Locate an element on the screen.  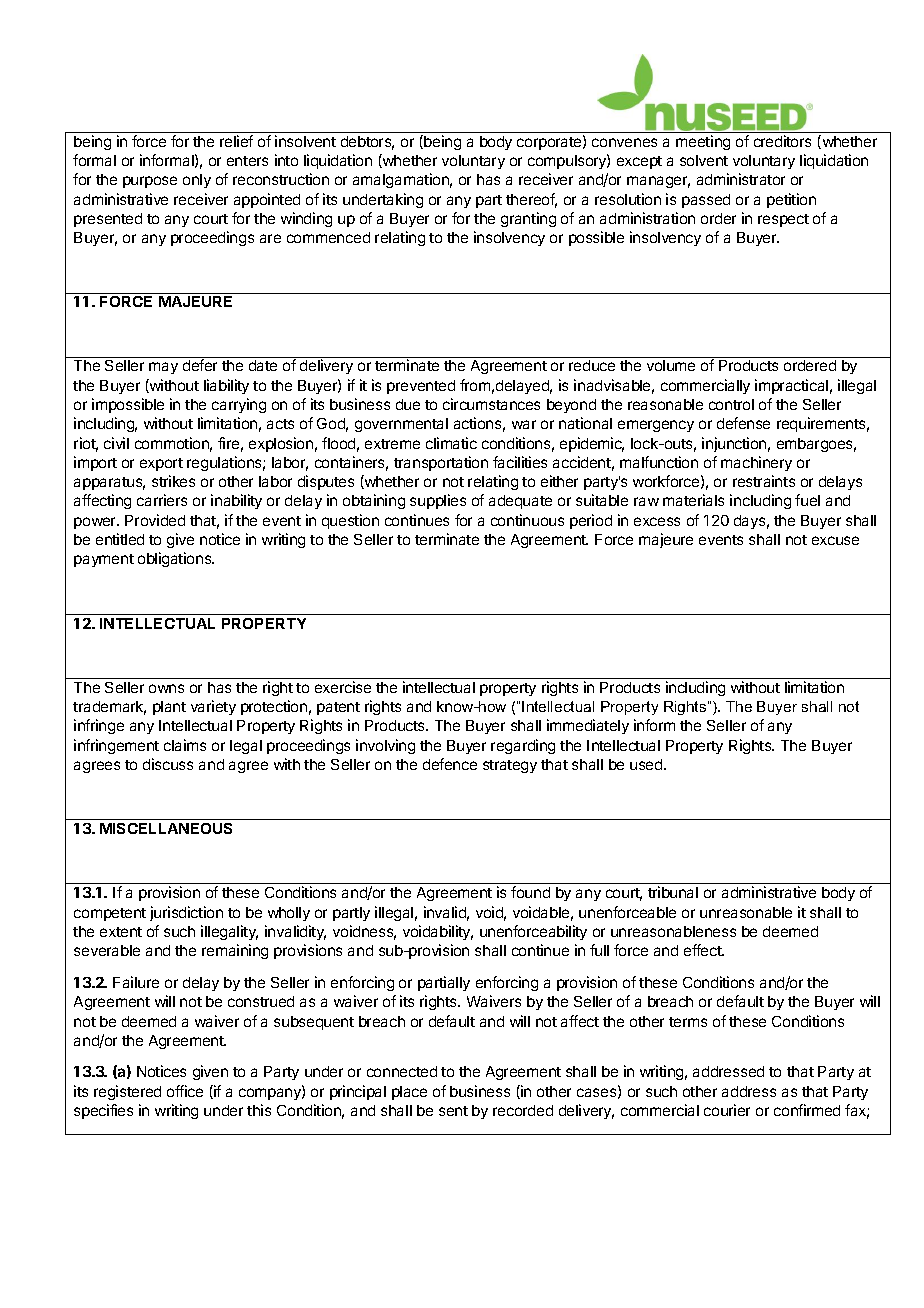
administrator is located at coordinates (741, 179).
